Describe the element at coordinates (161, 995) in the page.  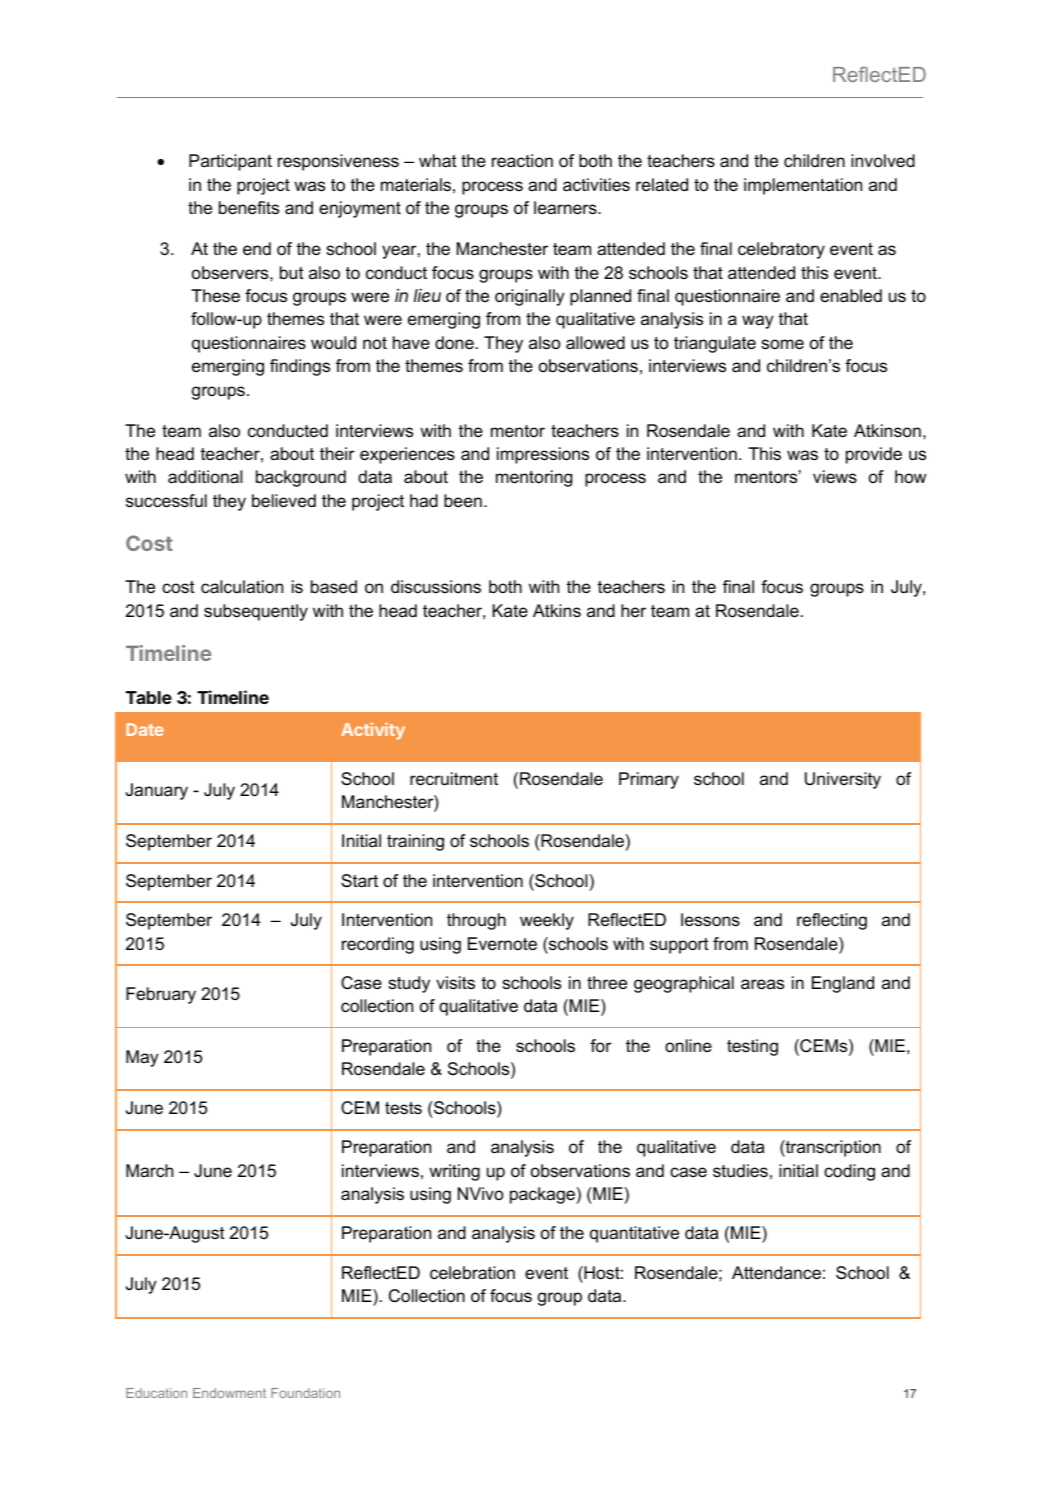
I see `February` at that location.
